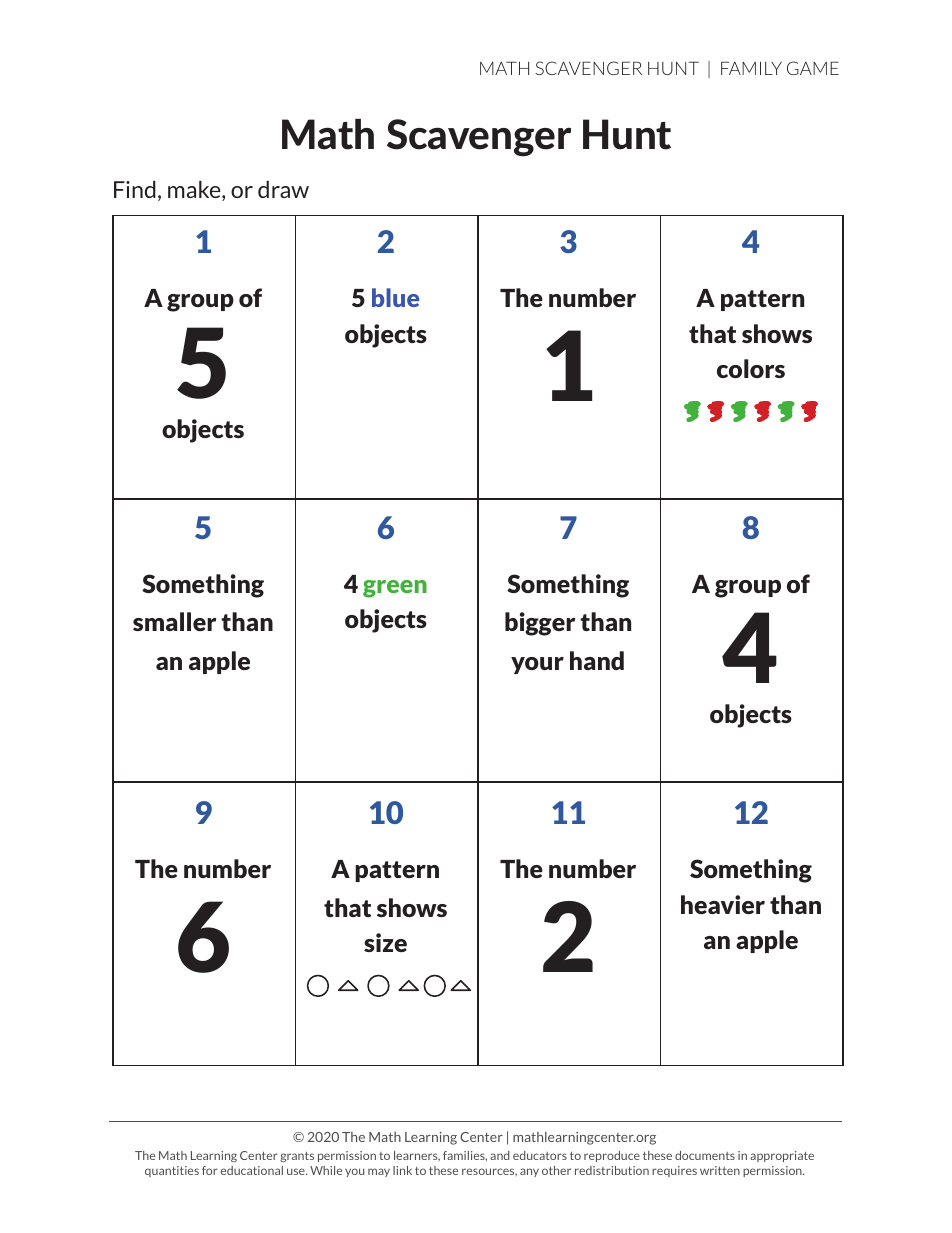 The width and height of the image is (952, 1233). Describe the element at coordinates (748, 589) in the image. I see `group` at that location.
